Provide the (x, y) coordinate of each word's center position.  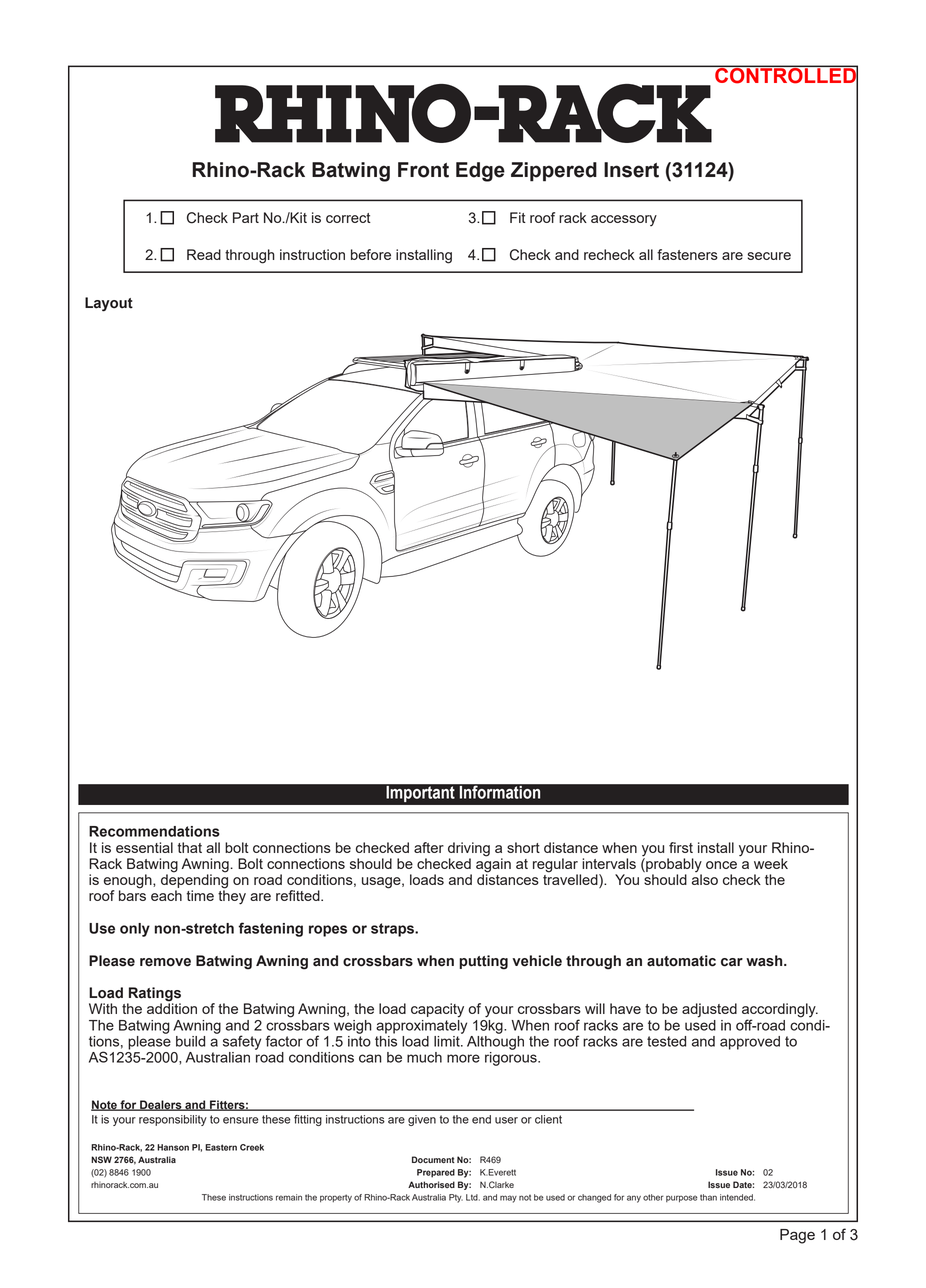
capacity (437, 1010)
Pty (456, 1198)
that (190, 847)
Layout (109, 304)
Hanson (173, 1147)
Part (246, 217)
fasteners (687, 254)
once (721, 865)
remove (165, 962)
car (732, 962)
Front (423, 170)
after (429, 847)
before (371, 254)
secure (769, 256)
